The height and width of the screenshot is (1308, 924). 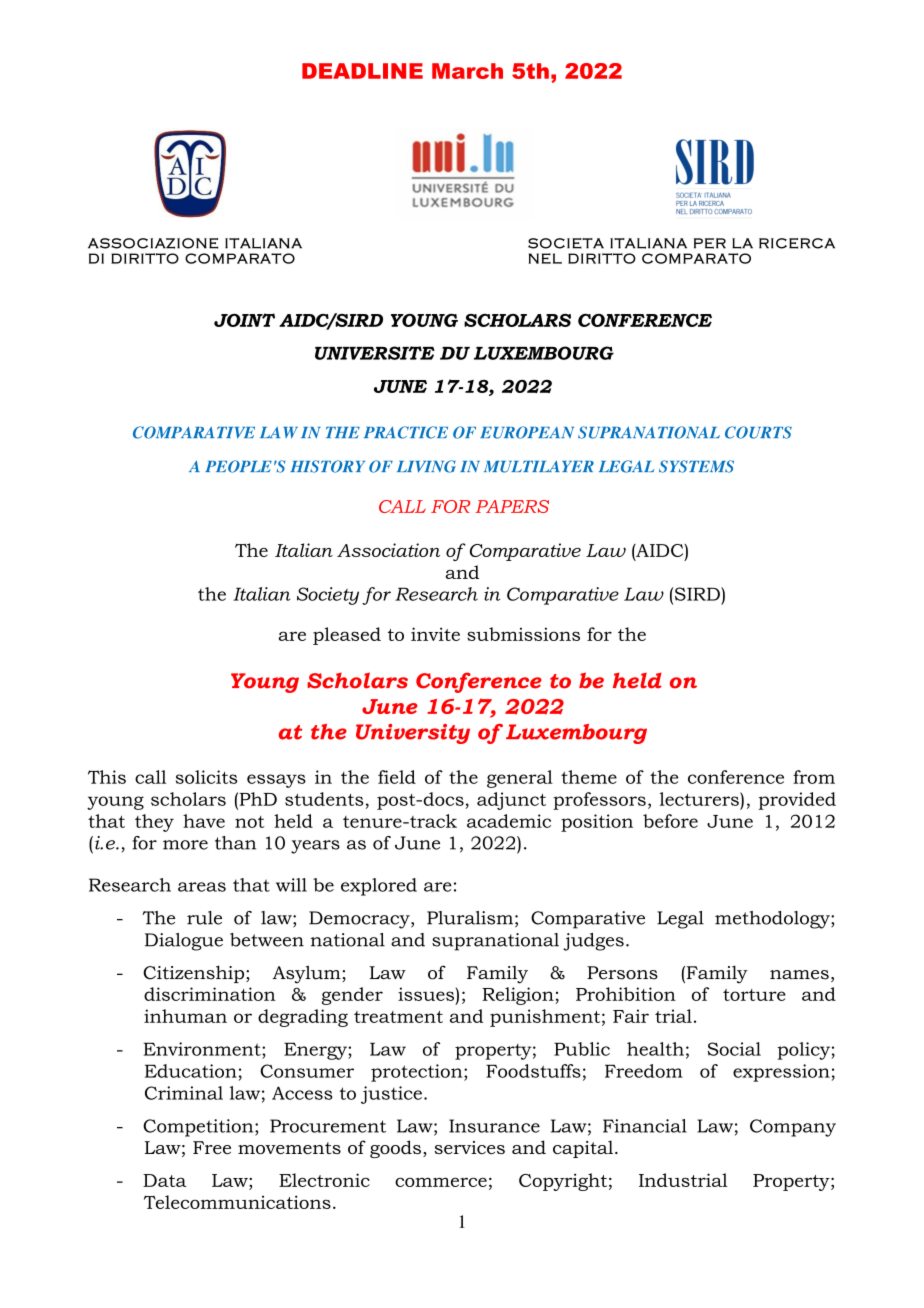 What do you see at coordinates (696, 466) in the screenshot?
I see `SYSTEMS` at bounding box center [696, 466].
